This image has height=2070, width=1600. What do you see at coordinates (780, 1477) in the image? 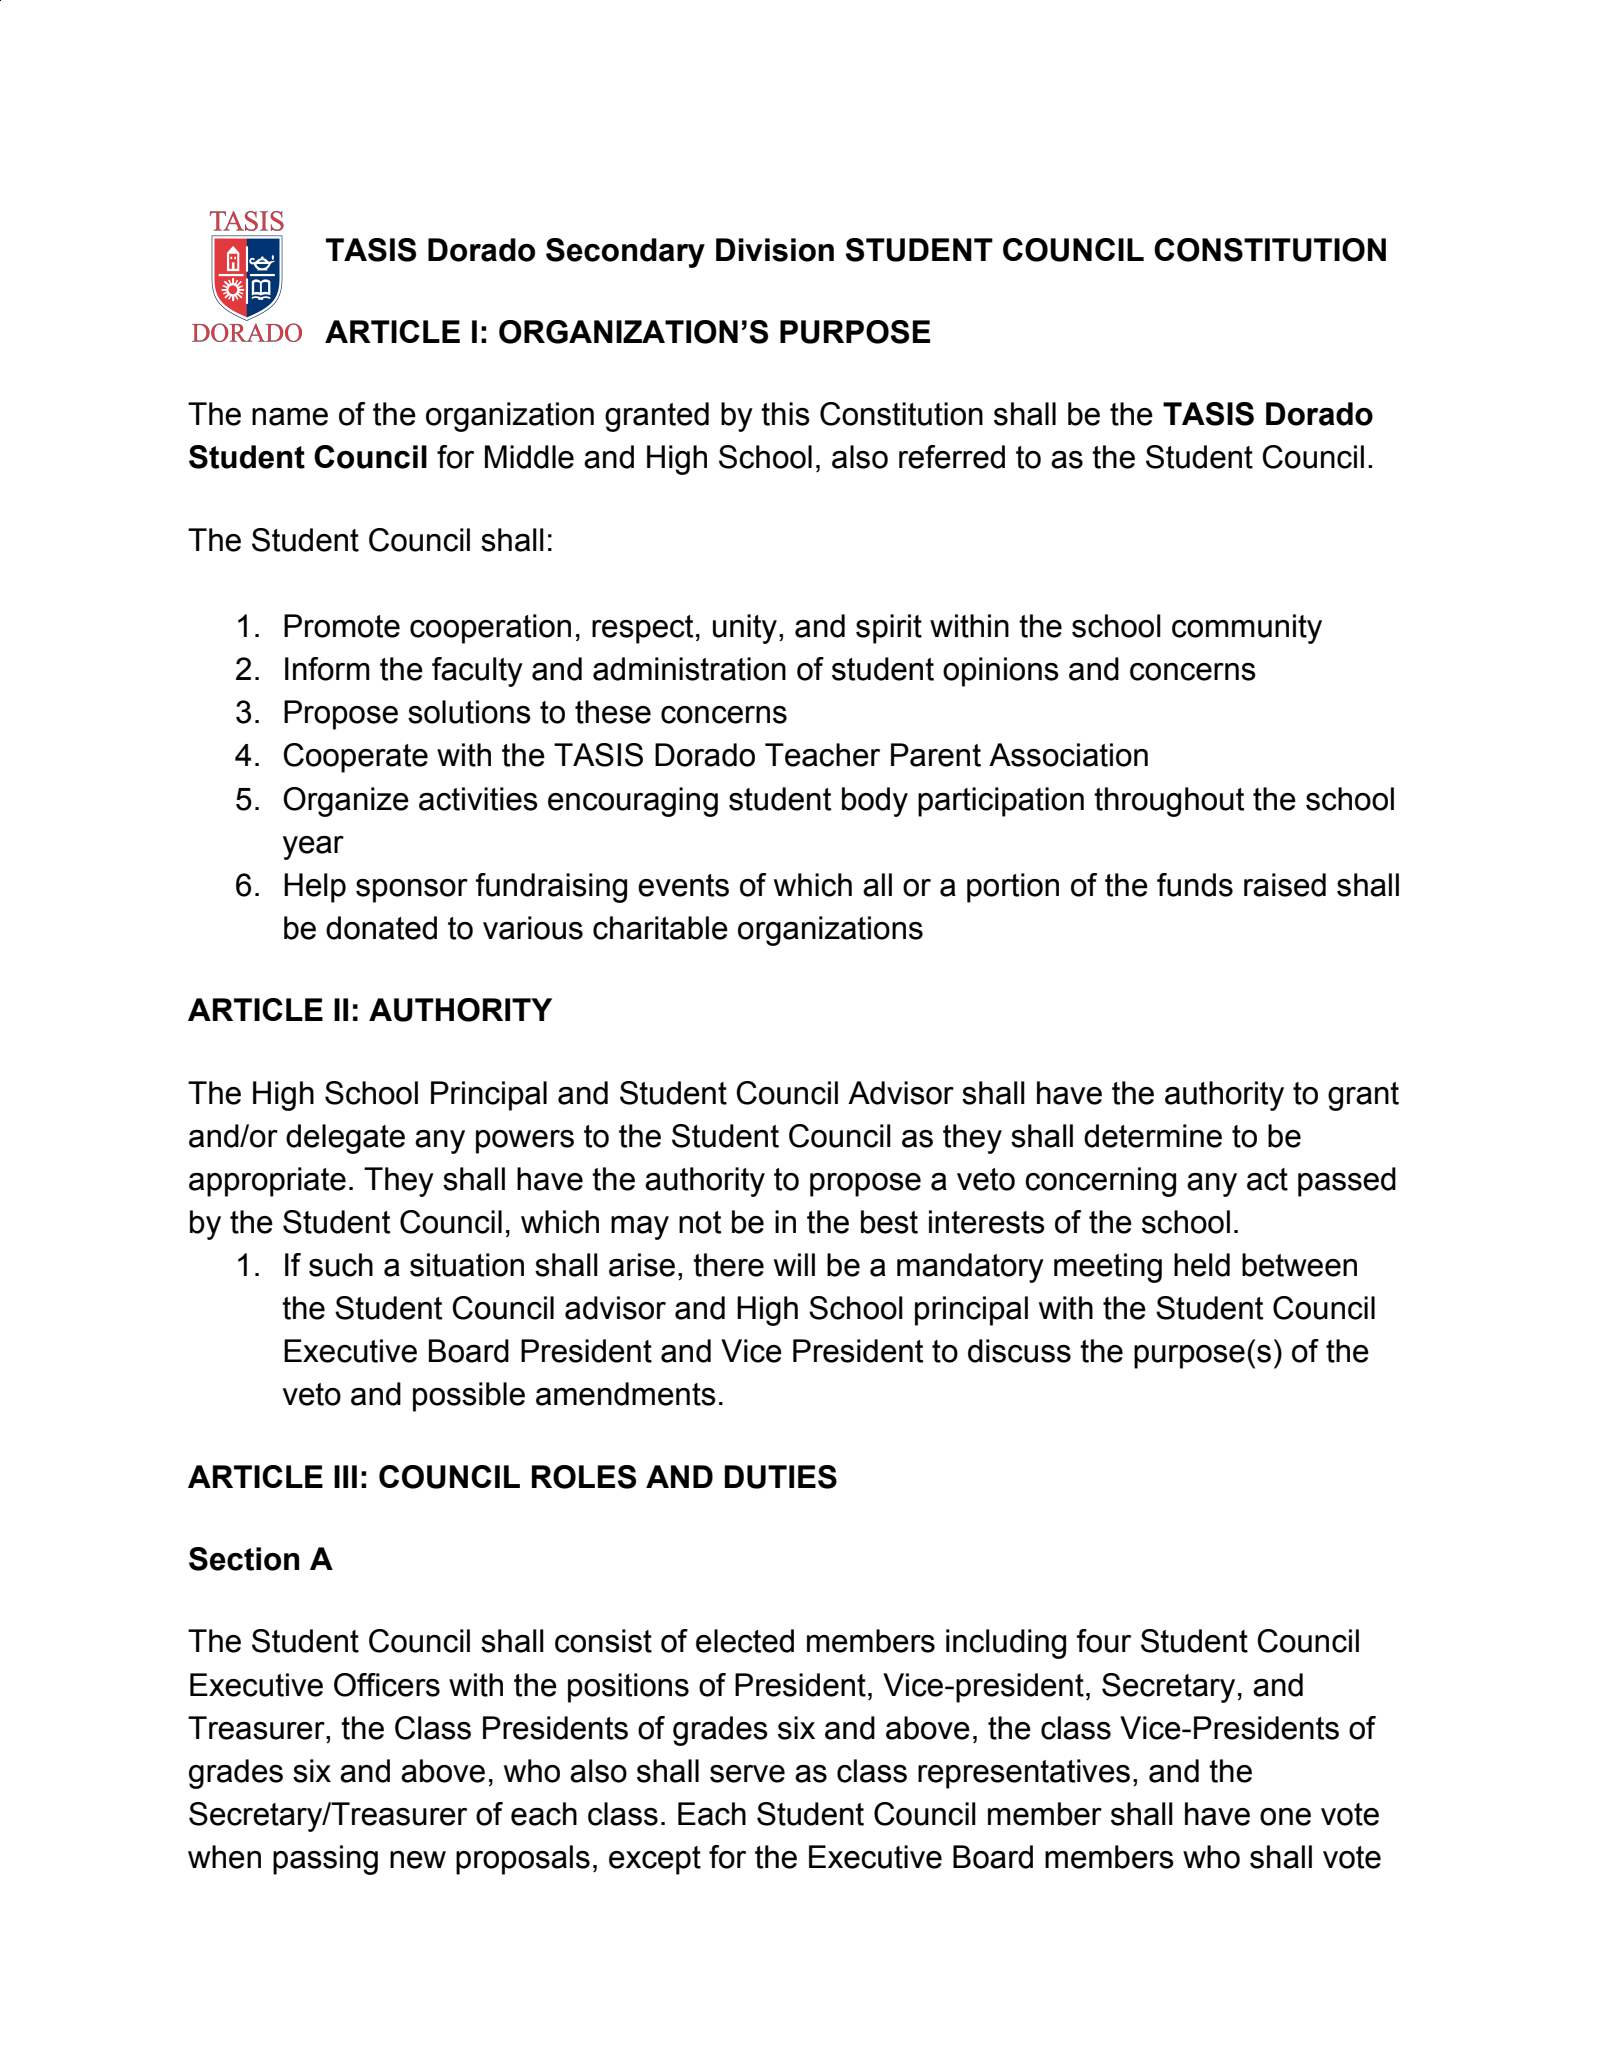
I see `DUTIES` at bounding box center [780, 1477].
